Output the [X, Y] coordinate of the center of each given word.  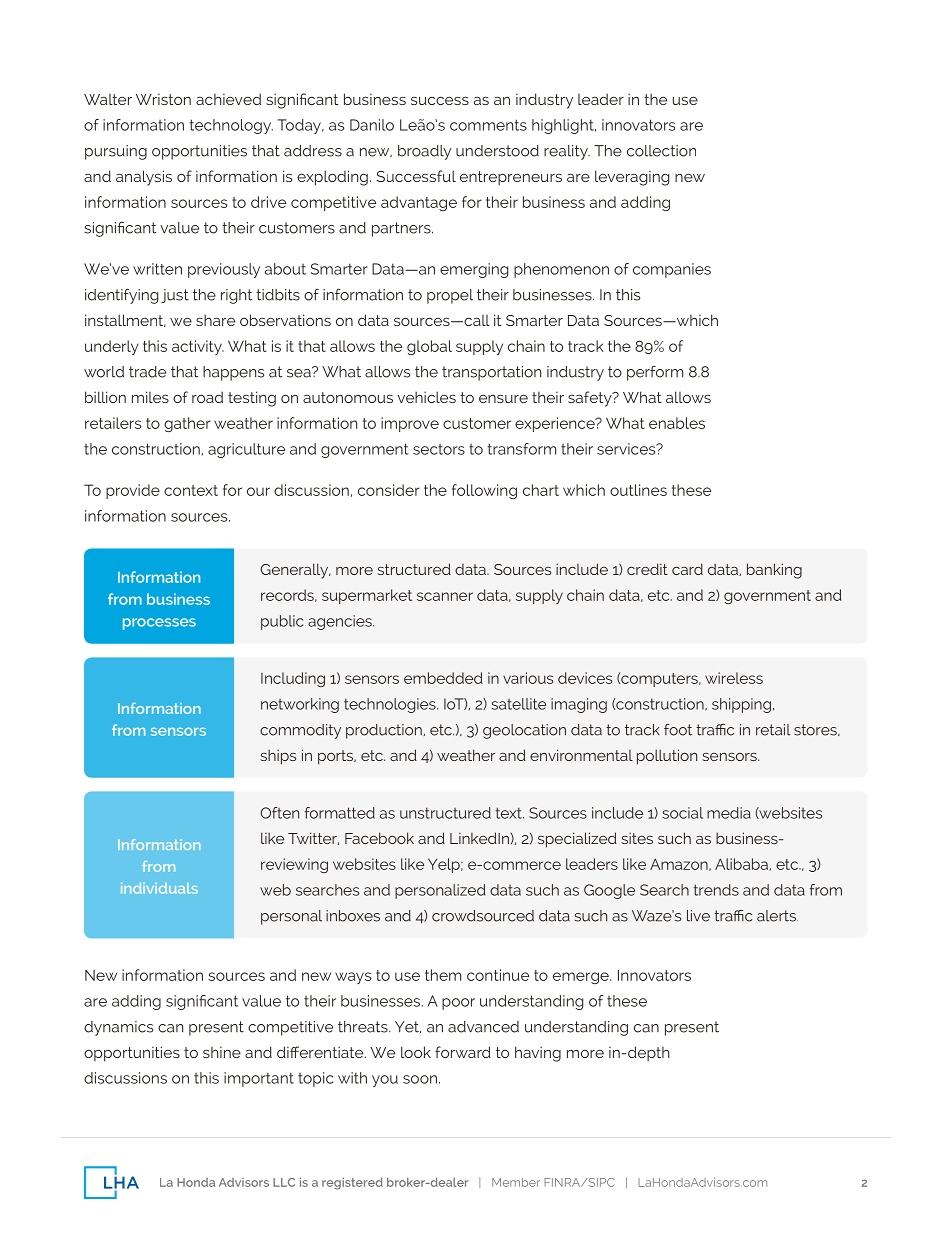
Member [516, 1182]
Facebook [379, 838]
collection [661, 151]
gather [187, 424]
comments [488, 125]
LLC [284, 1182]
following [484, 491]
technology [231, 126]
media [729, 813]
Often [279, 813]
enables [677, 423]
